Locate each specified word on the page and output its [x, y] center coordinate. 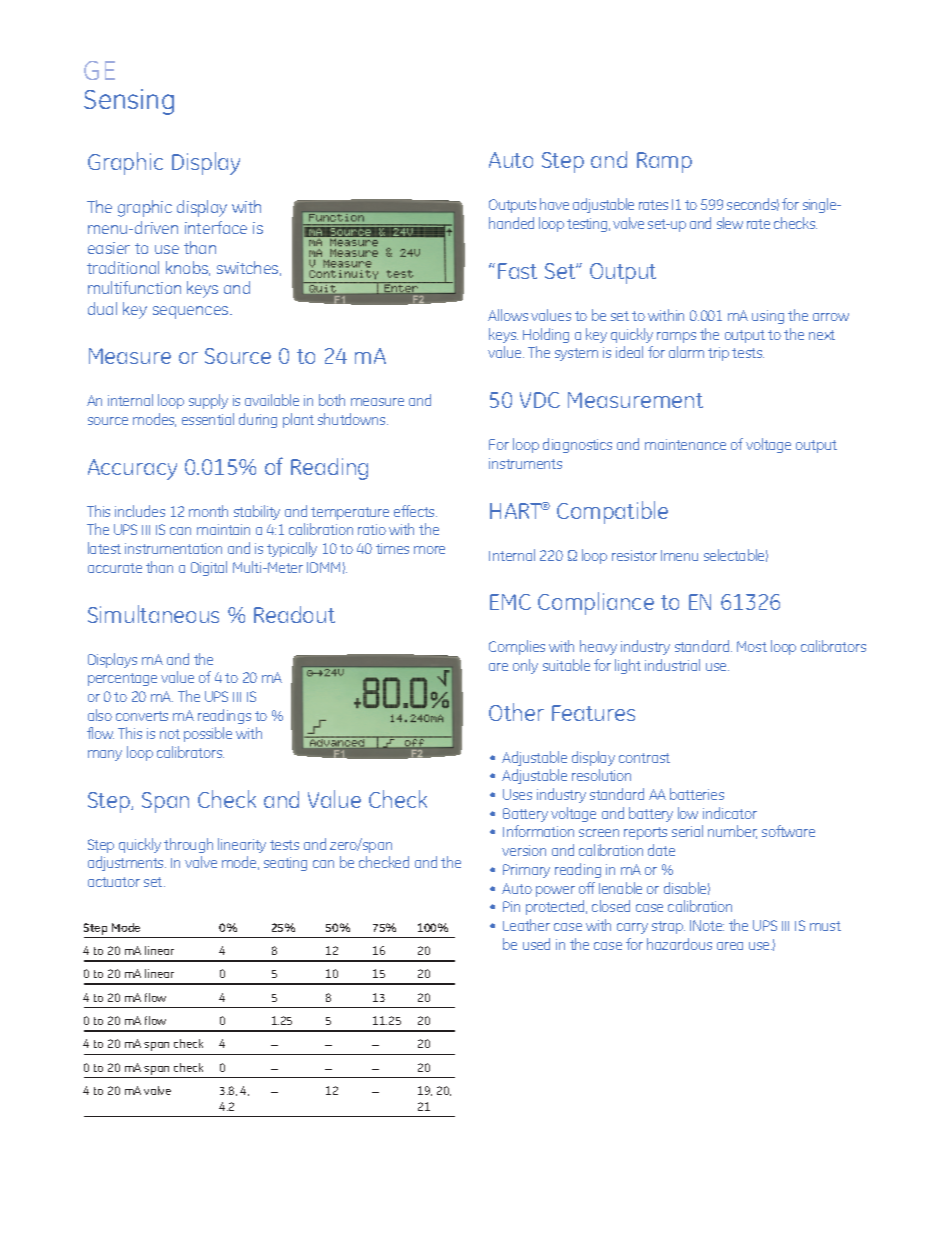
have [554, 204]
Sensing [129, 102]
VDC [540, 400]
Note [708, 925]
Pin [511, 906]
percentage [122, 679]
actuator [114, 882]
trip [718, 354]
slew [730, 223]
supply [208, 401]
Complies [517, 647]
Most [752, 646]
